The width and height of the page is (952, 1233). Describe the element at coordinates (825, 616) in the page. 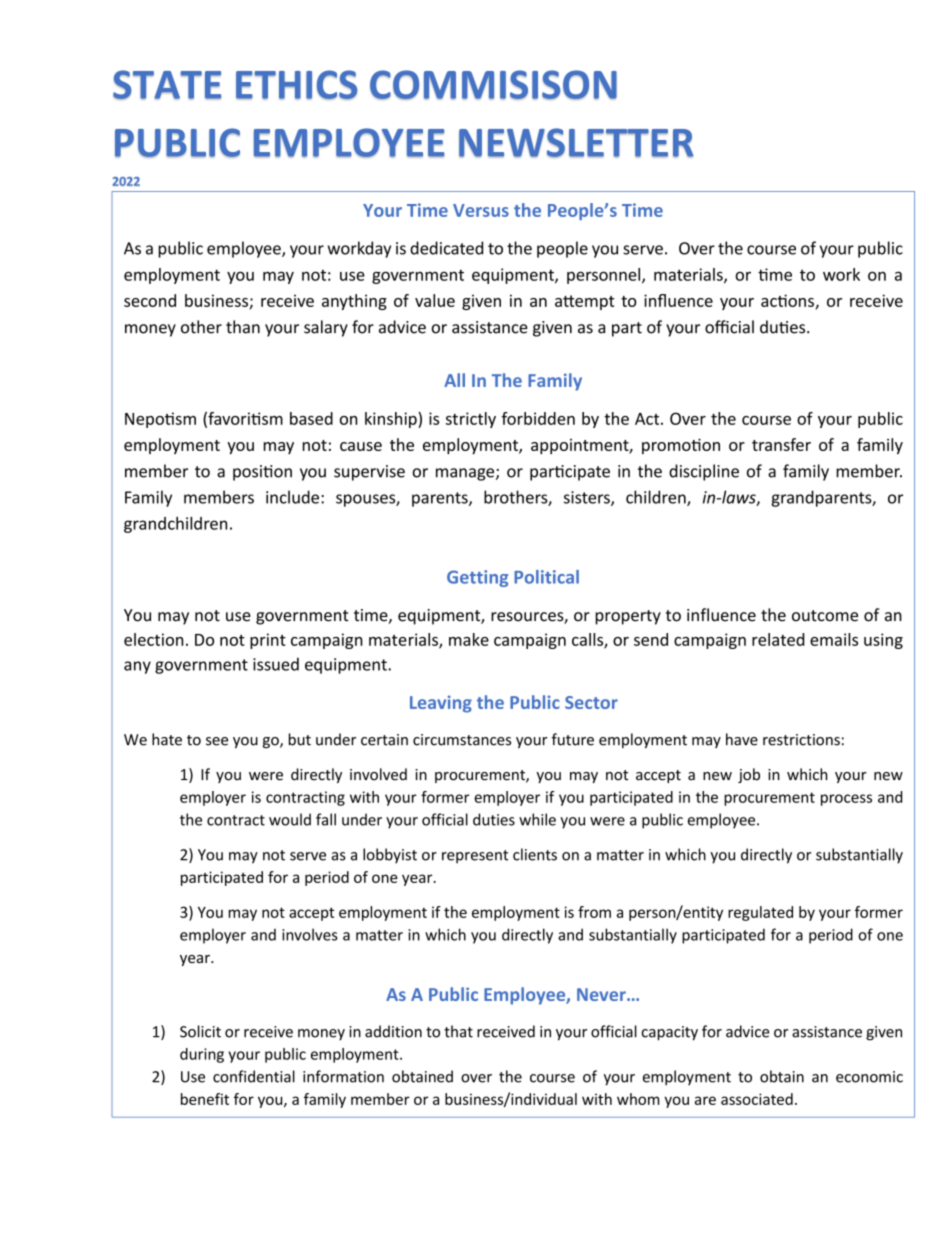

I see `outcome` at that location.
